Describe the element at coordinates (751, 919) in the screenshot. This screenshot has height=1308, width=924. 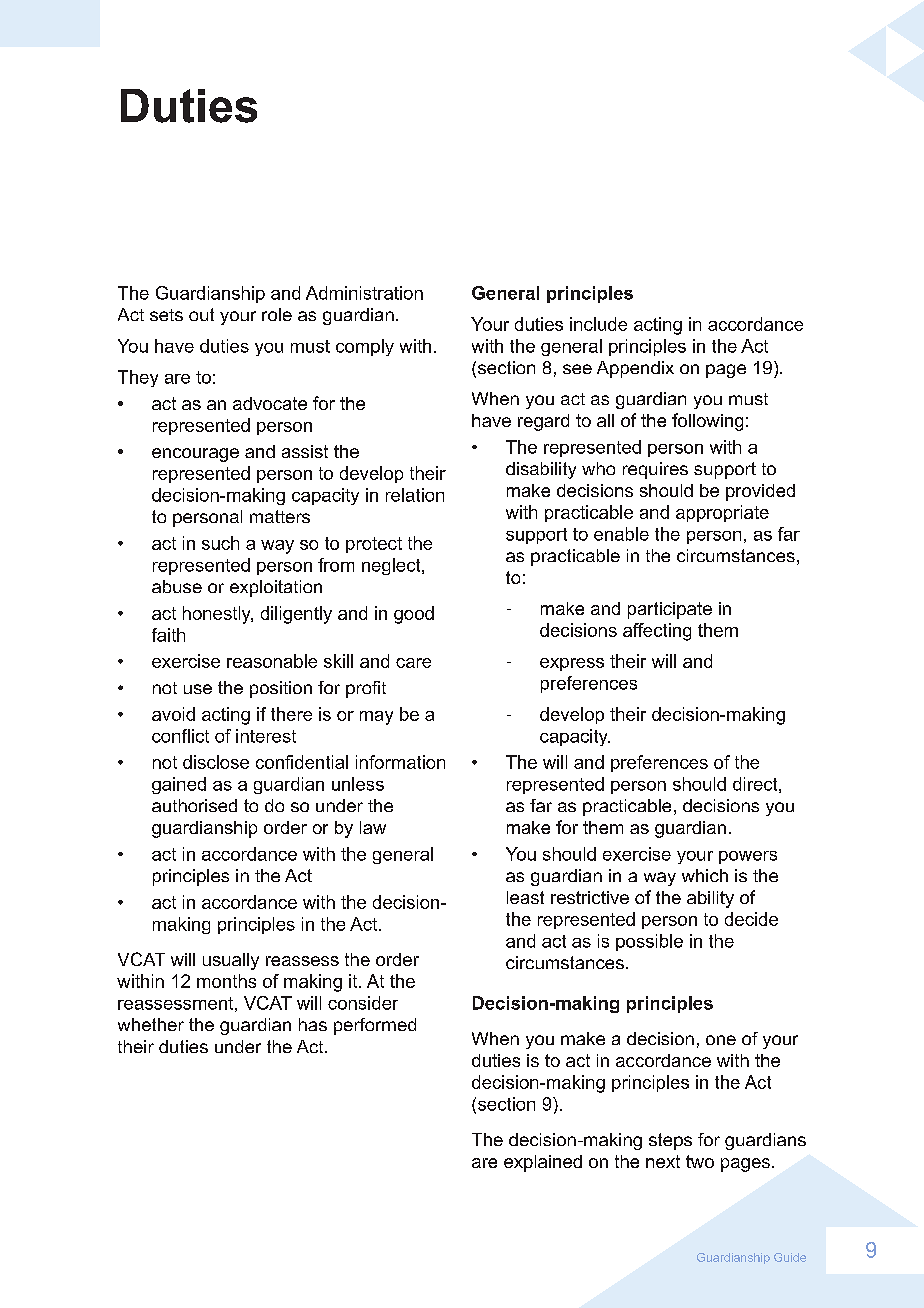
I see `decide` at that location.
